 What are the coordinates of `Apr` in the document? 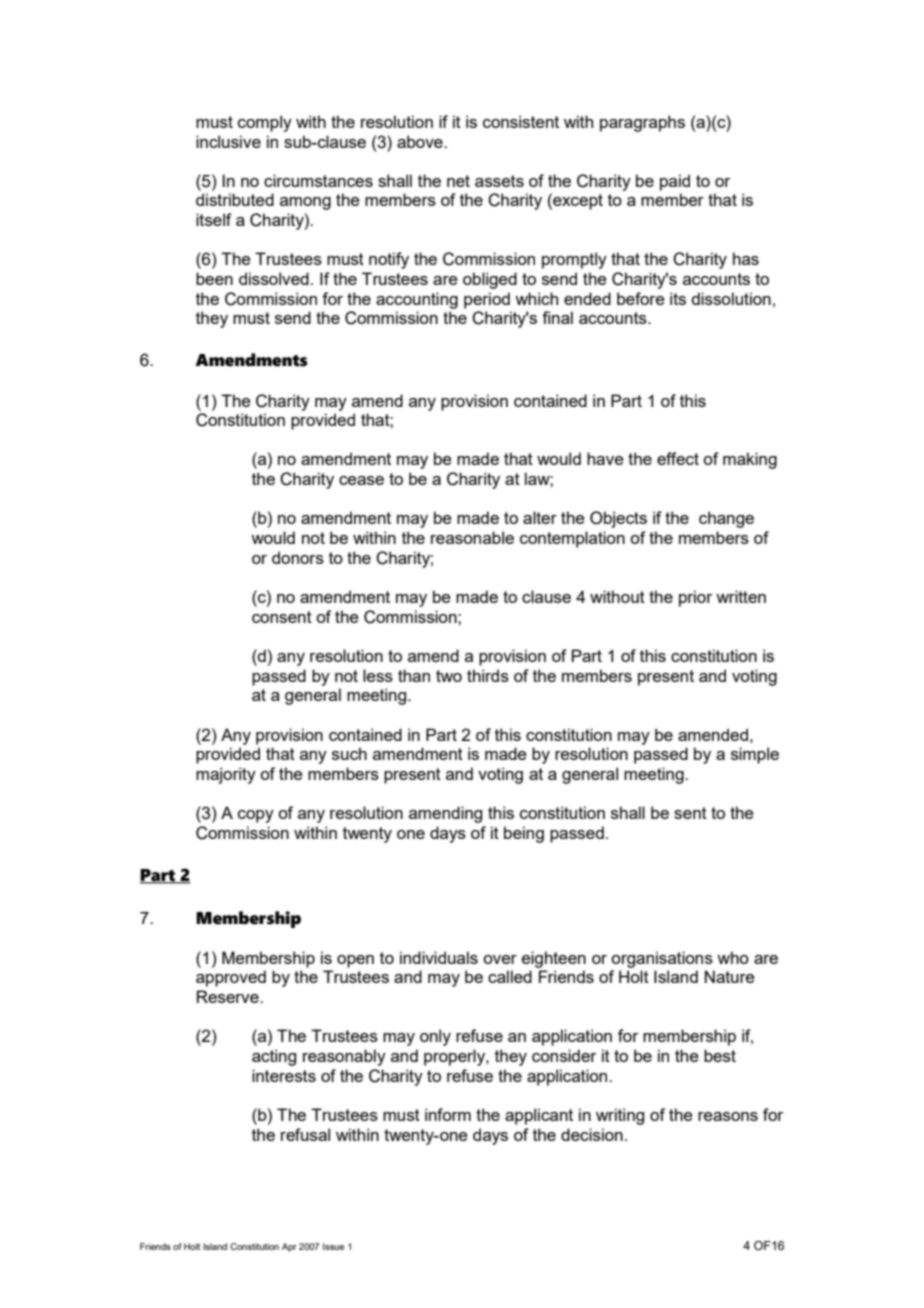 It's located at (289, 1247).
